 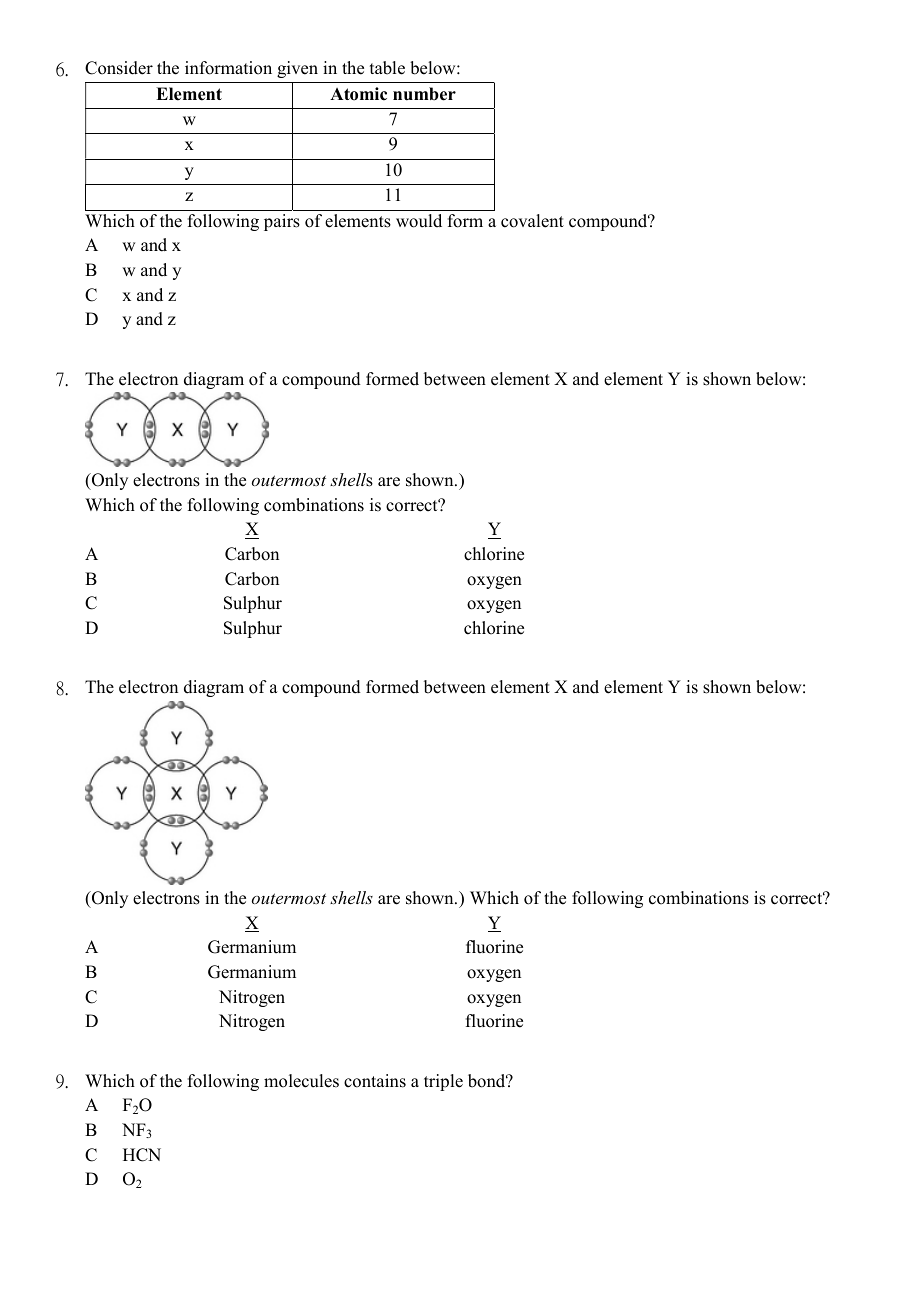 I want to click on would, so click(x=419, y=221).
